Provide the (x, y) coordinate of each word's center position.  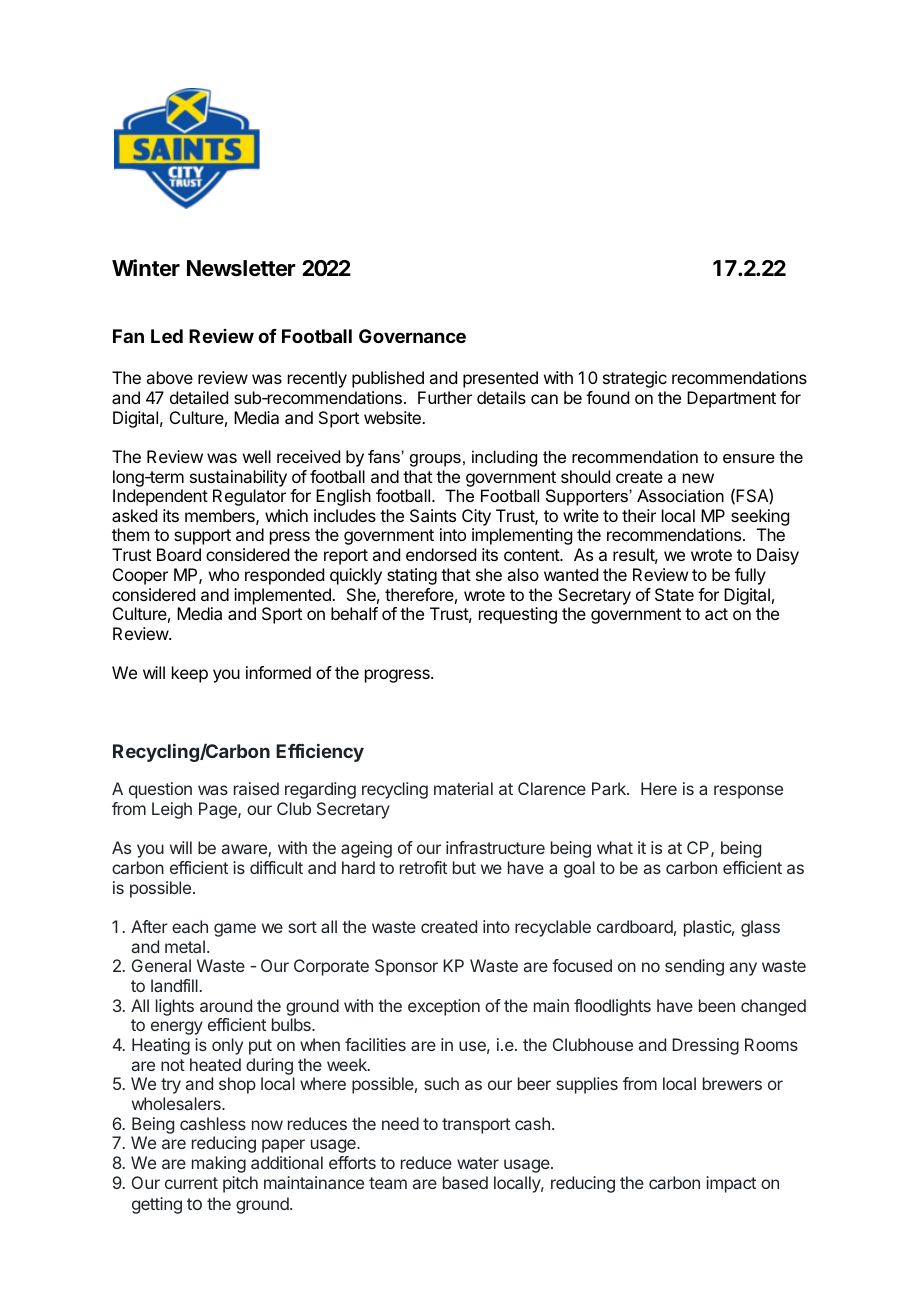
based (465, 1182)
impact (731, 1184)
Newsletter (241, 268)
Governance (412, 336)
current (191, 1183)
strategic (635, 379)
